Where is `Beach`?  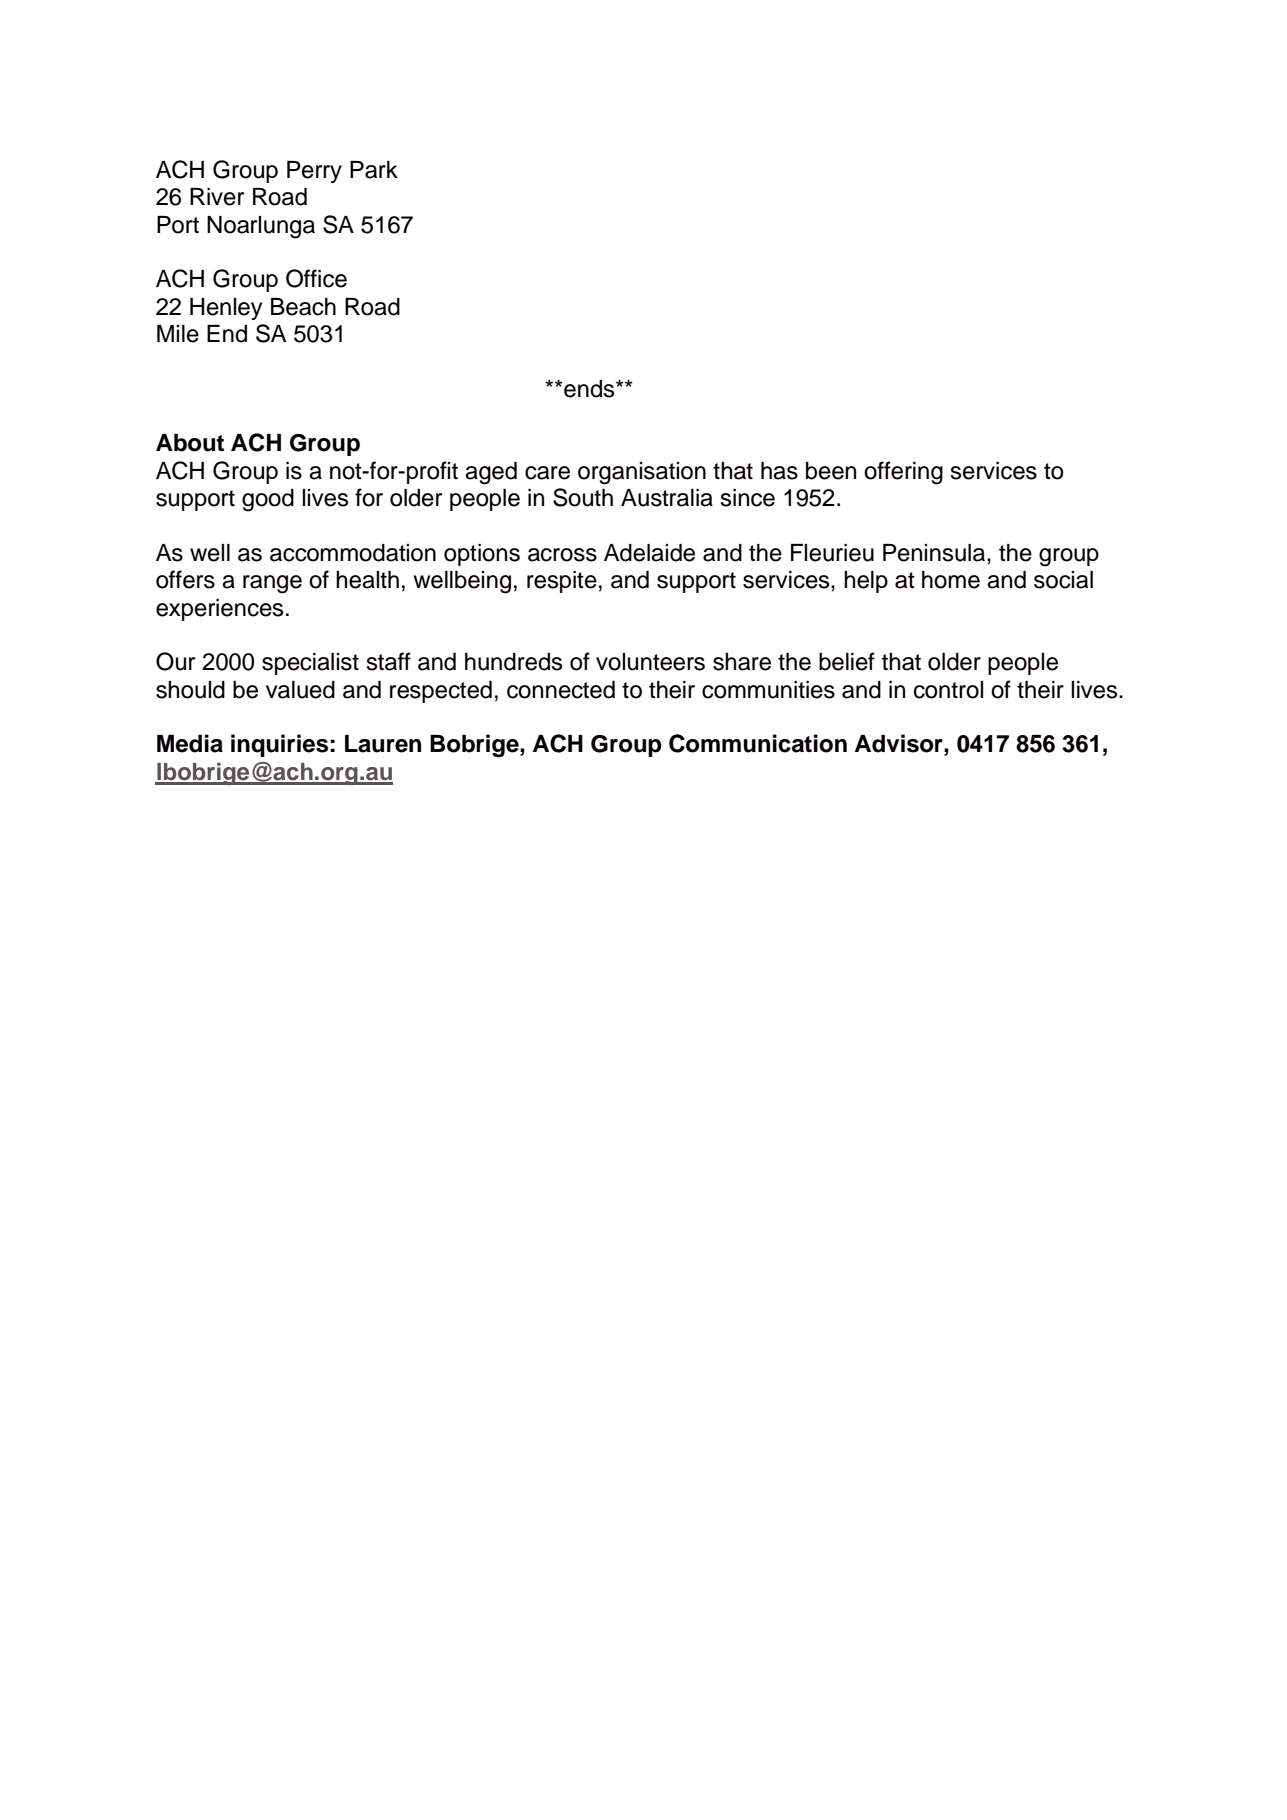 Beach is located at coordinates (303, 307).
